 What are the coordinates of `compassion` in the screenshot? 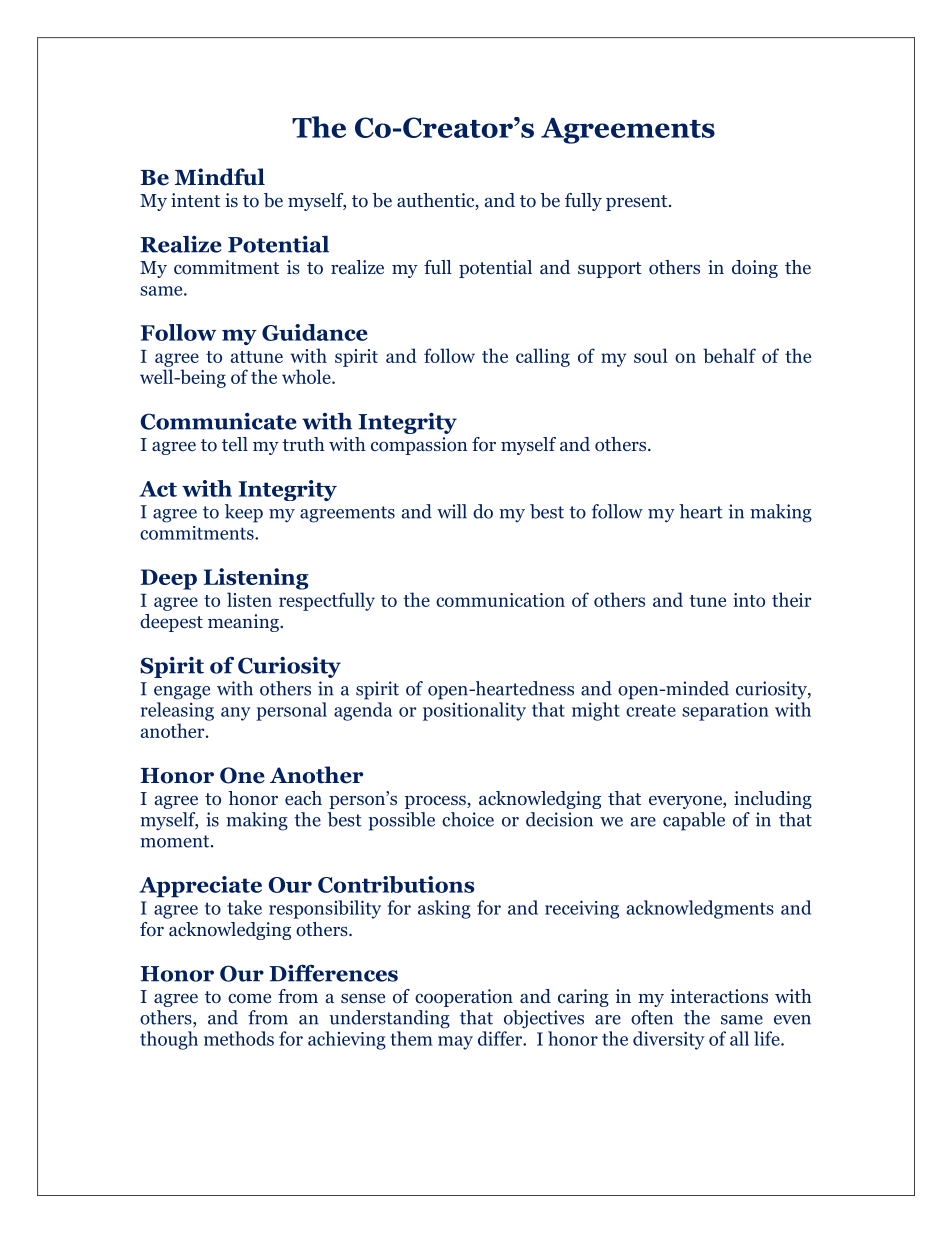 It's located at (419, 446).
